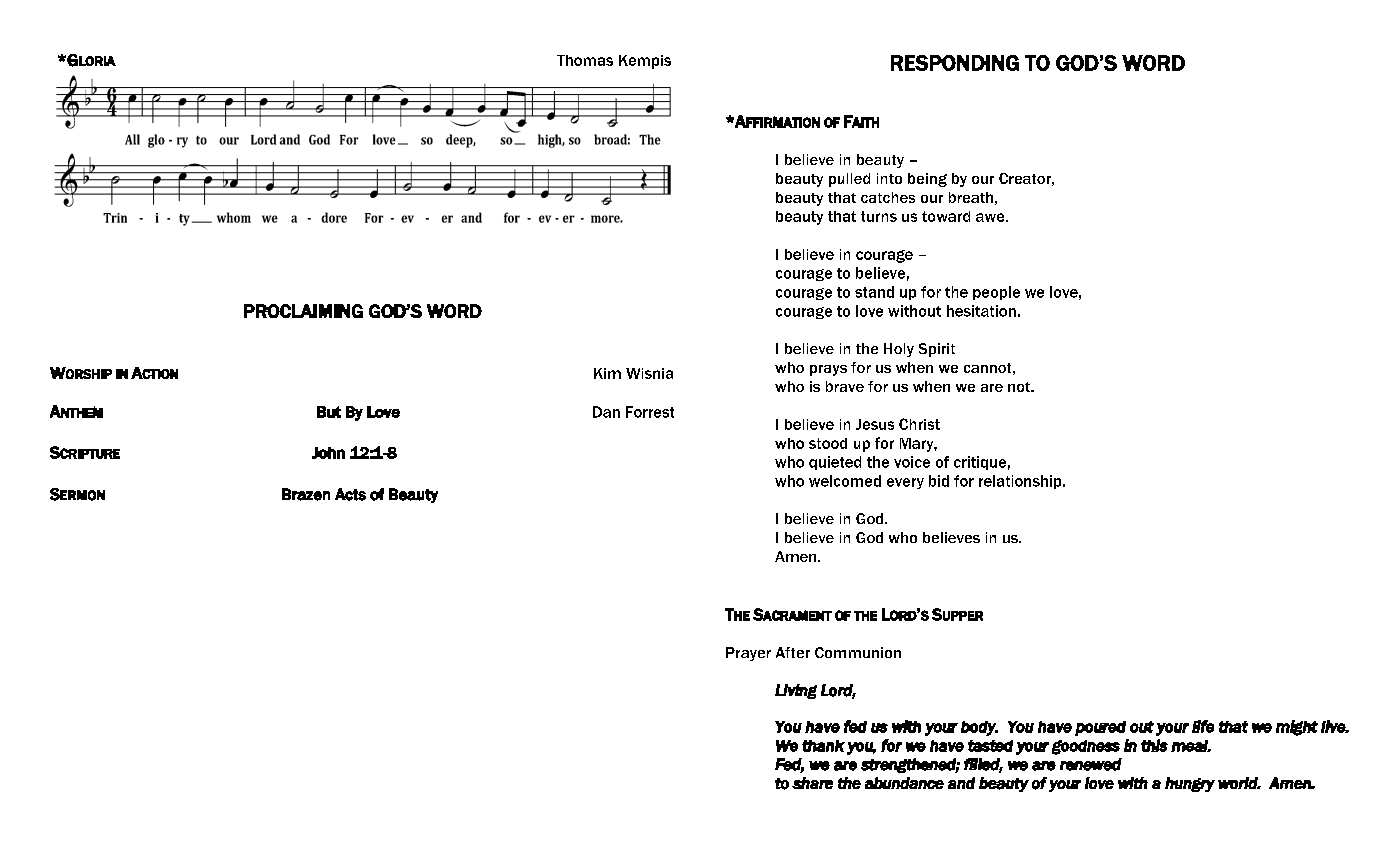 This screenshot has width=1400, height=850. Describe the element at coordinates (585, 60) in the screenshot. I see `Thomas` at that location.
